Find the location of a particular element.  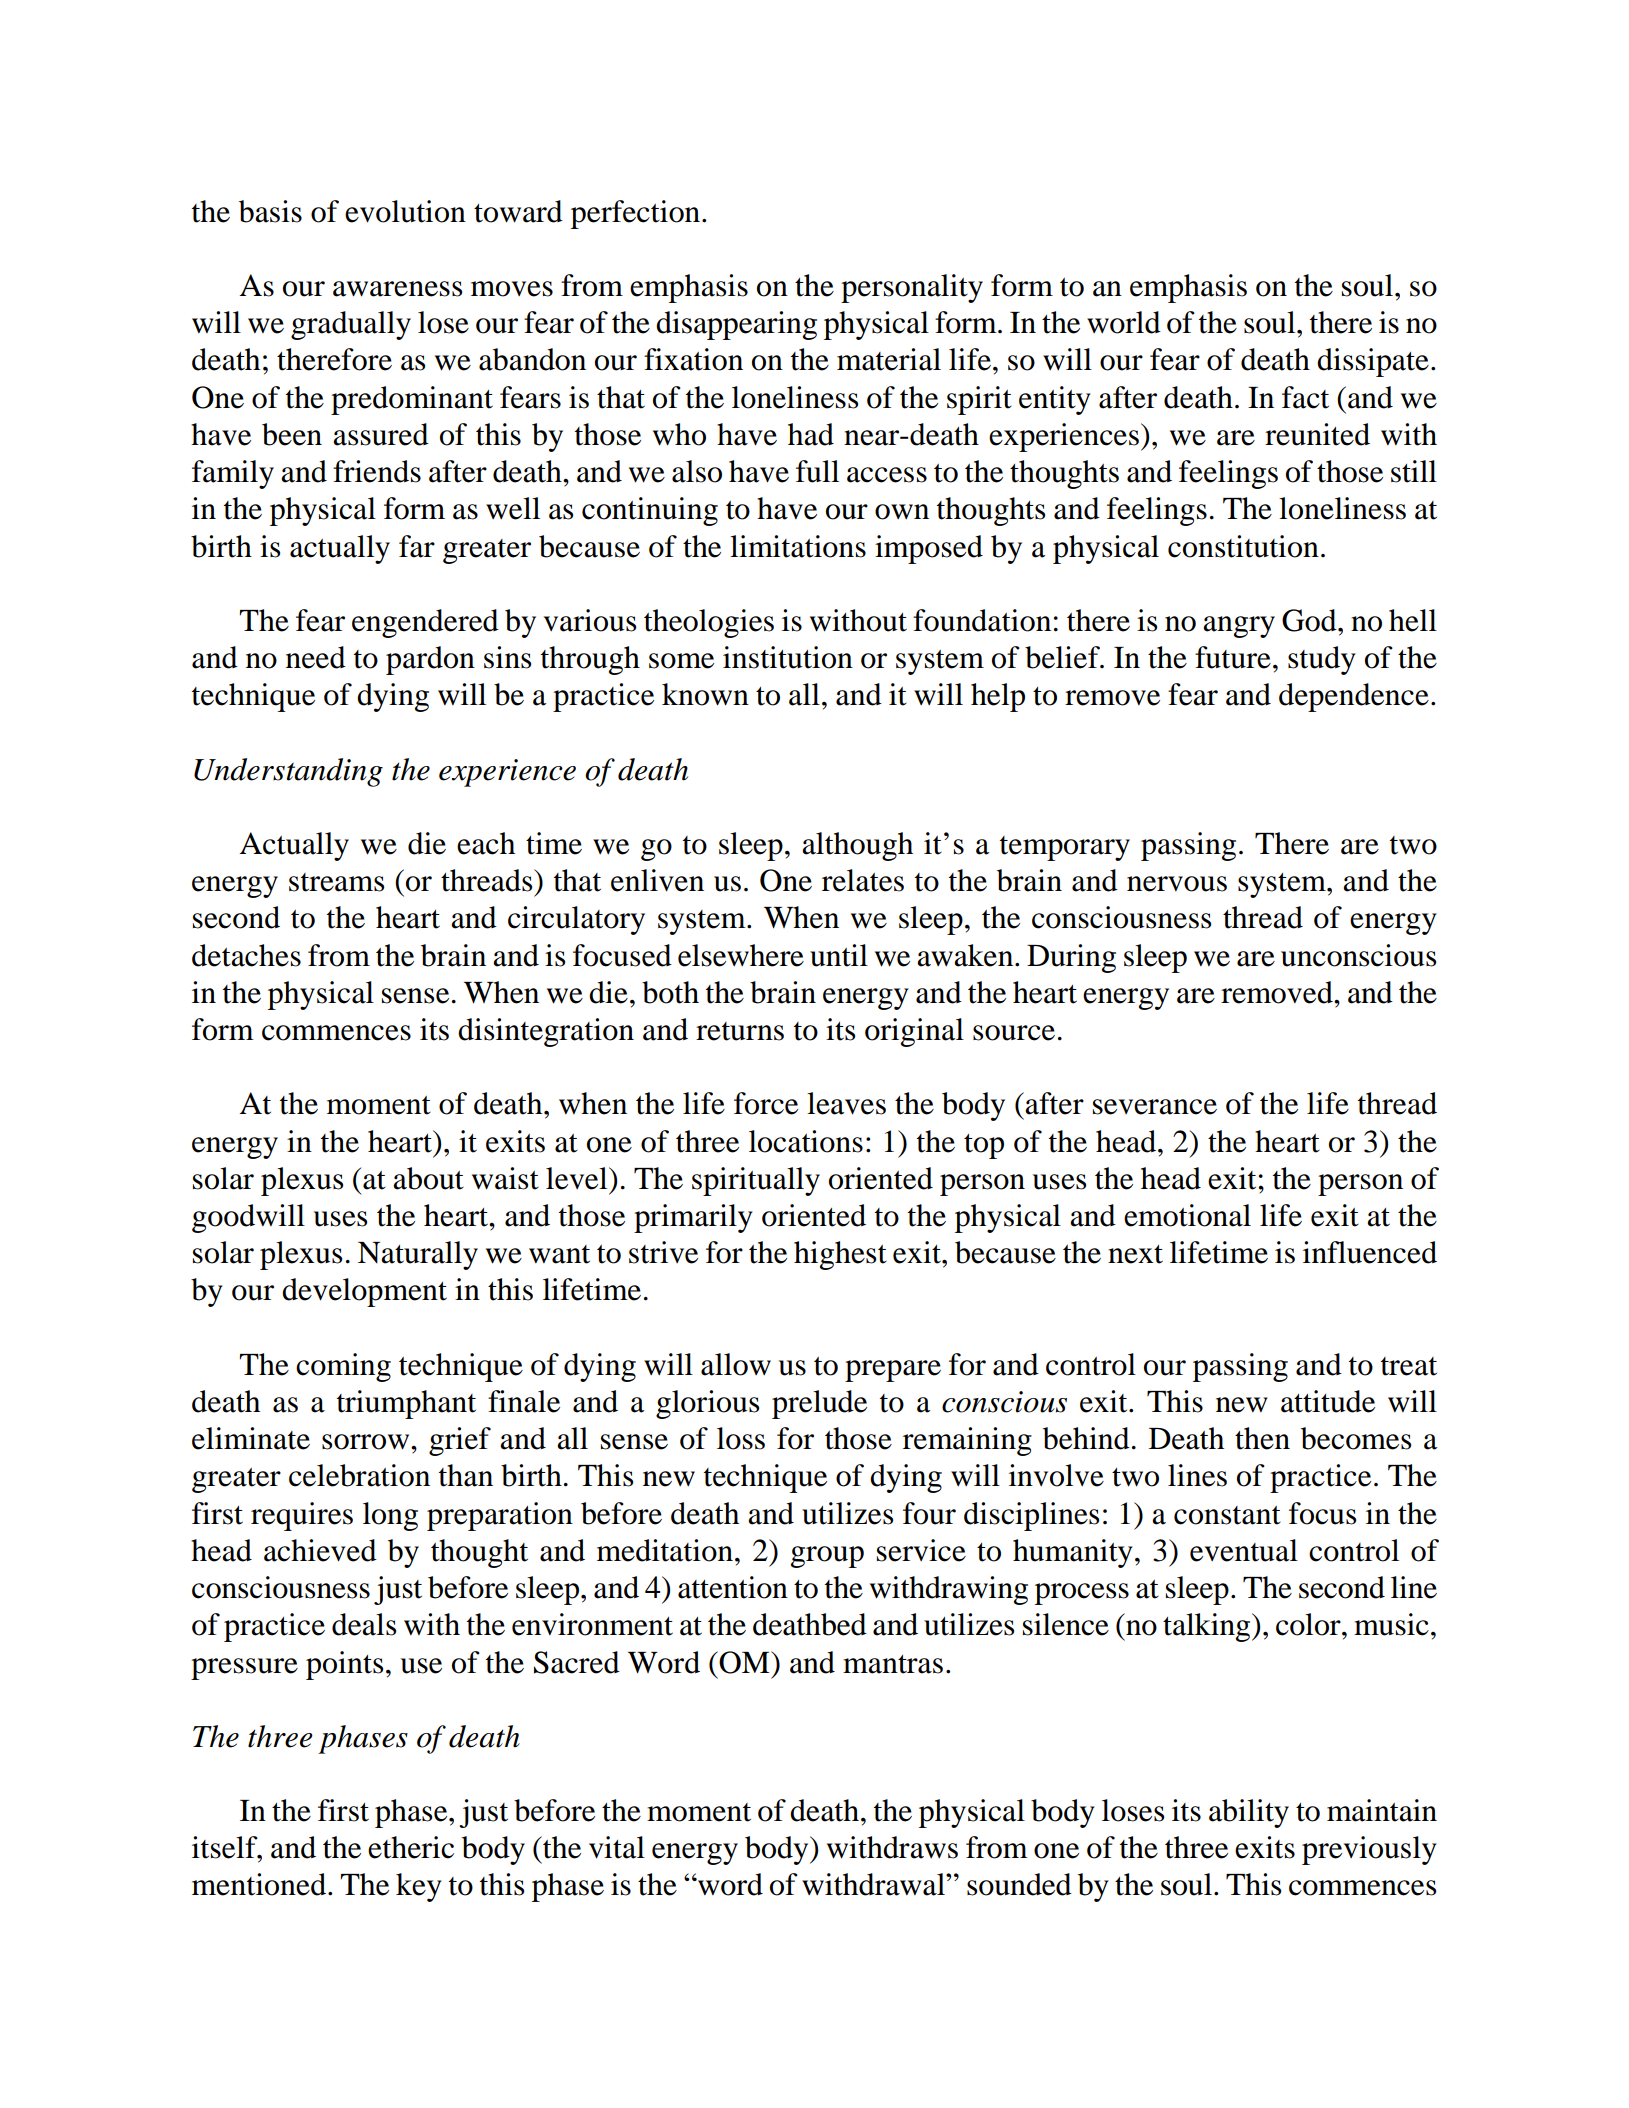

Understanding is located at coordinates (288, 772).
